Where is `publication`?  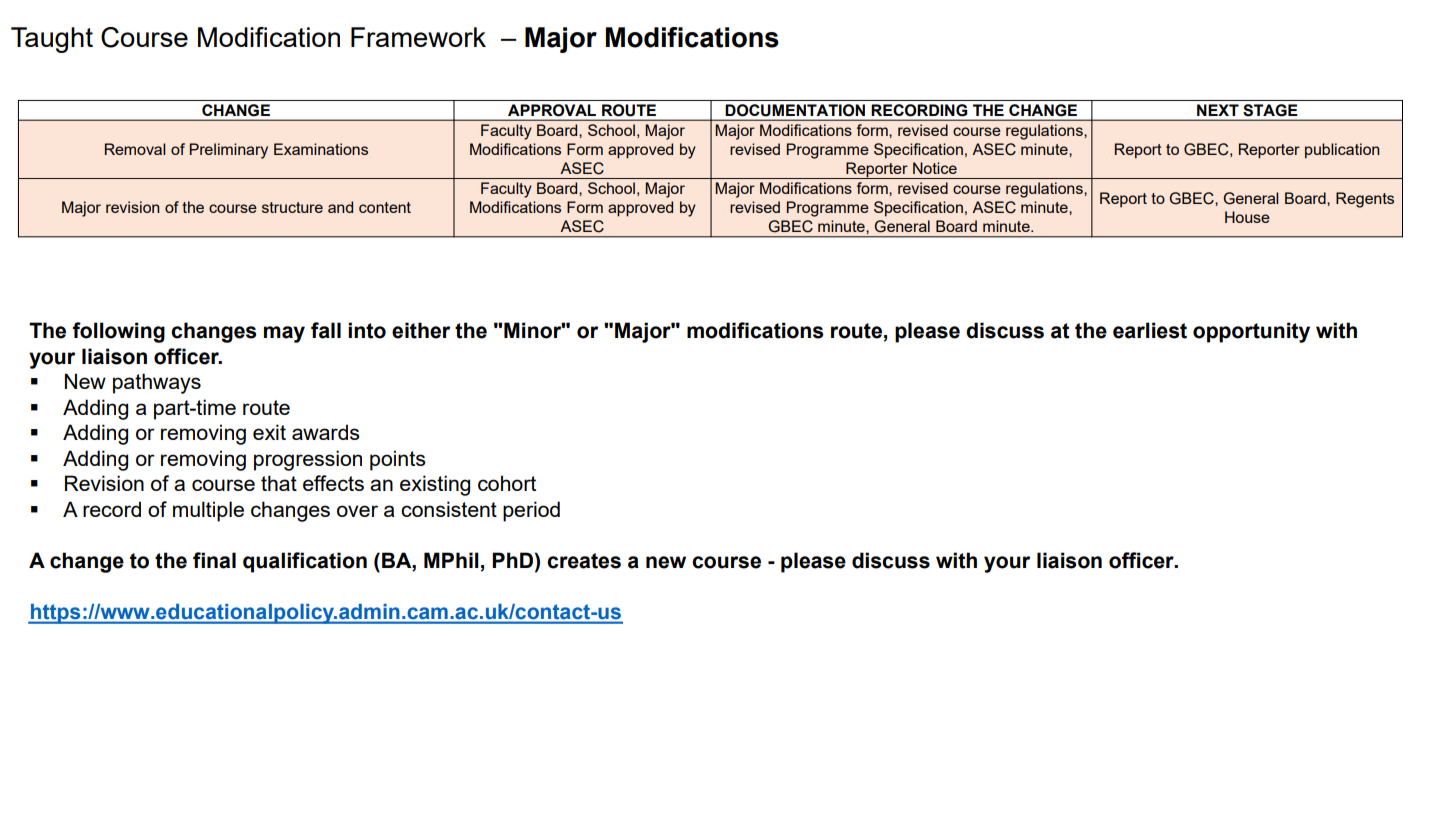 publication is located at coordinates (1342, 151).
